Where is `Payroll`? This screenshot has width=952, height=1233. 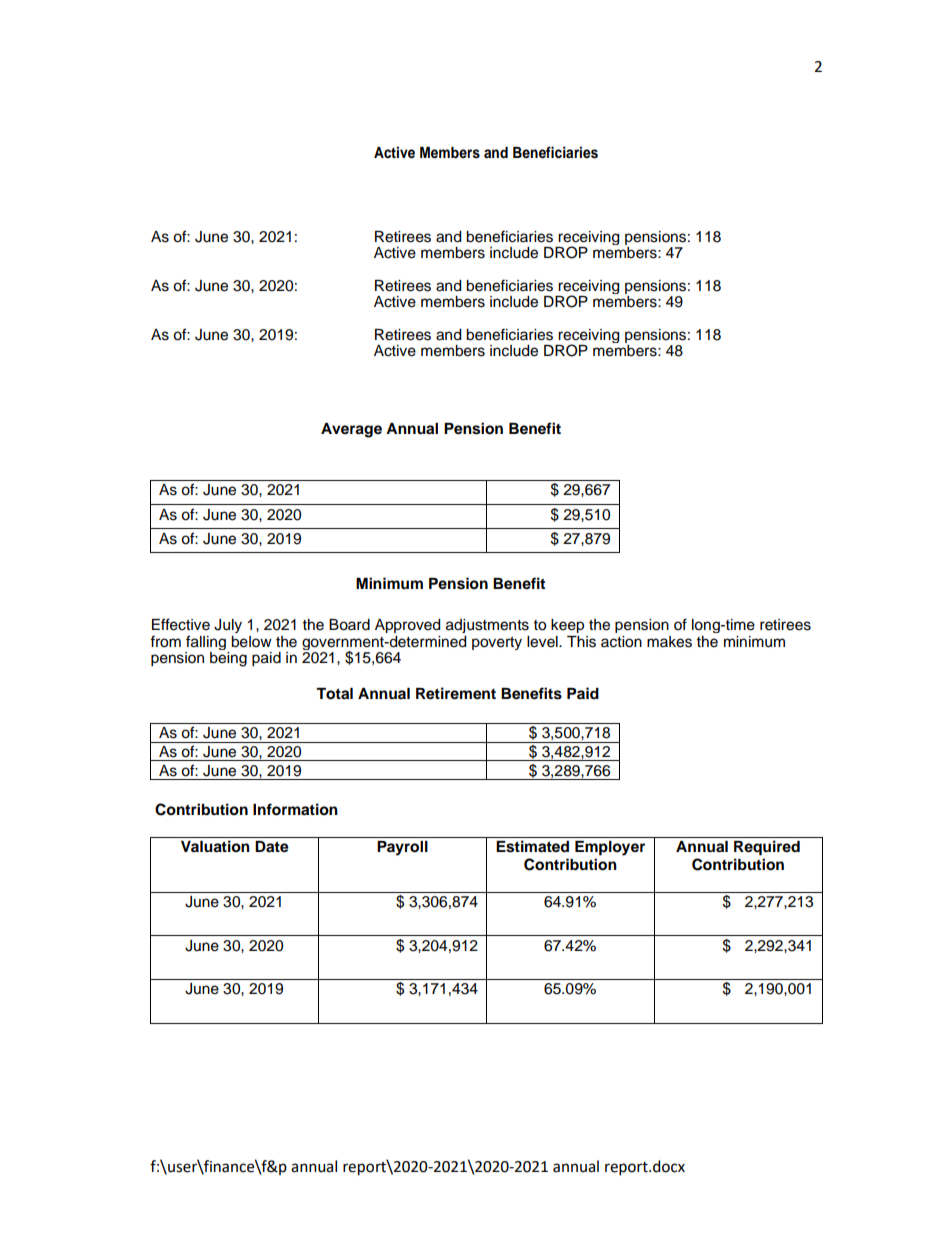 Payroll is located at coordinates (402, 848).
